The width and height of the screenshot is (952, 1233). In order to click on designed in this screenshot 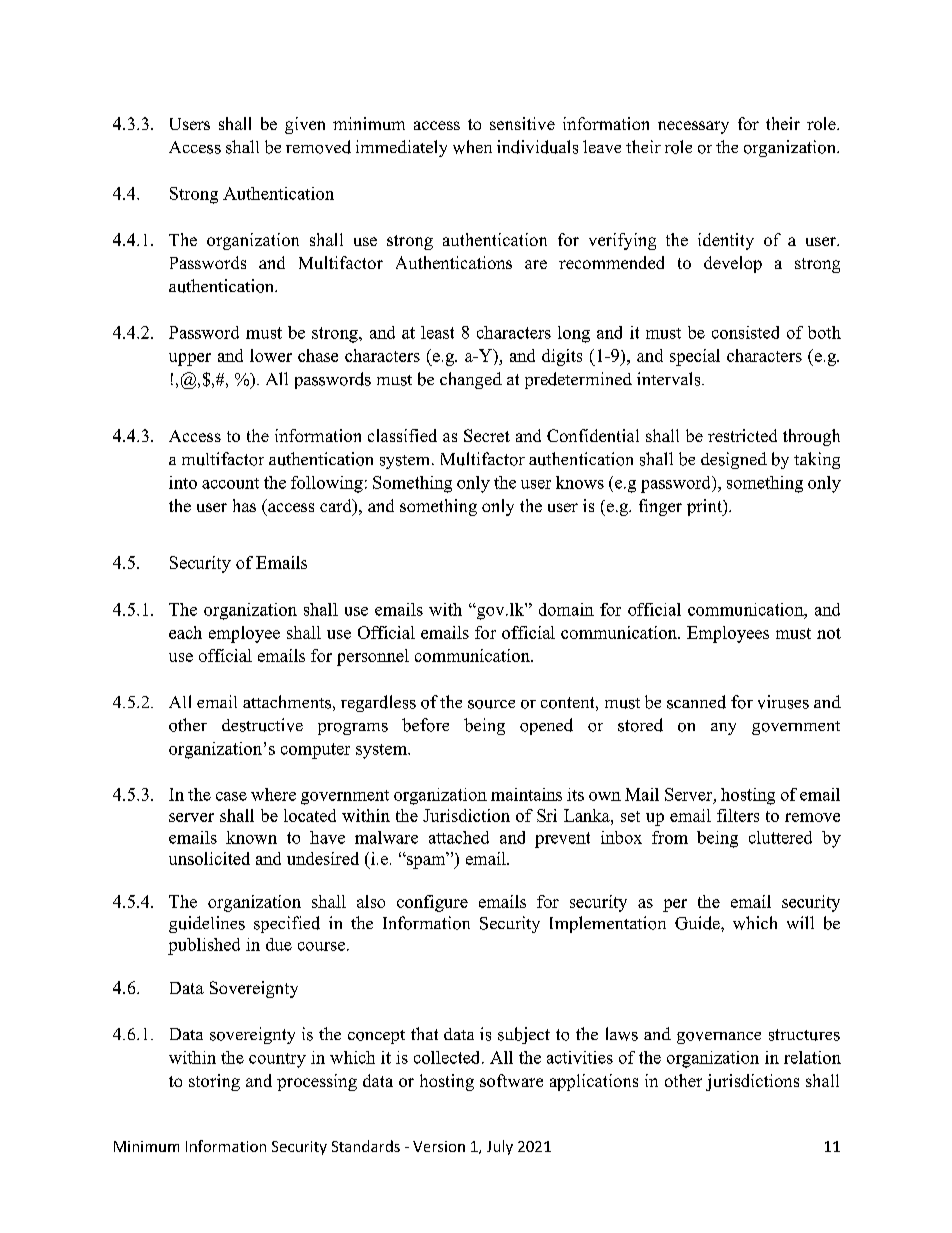, I will do `click(734, 460)`.
